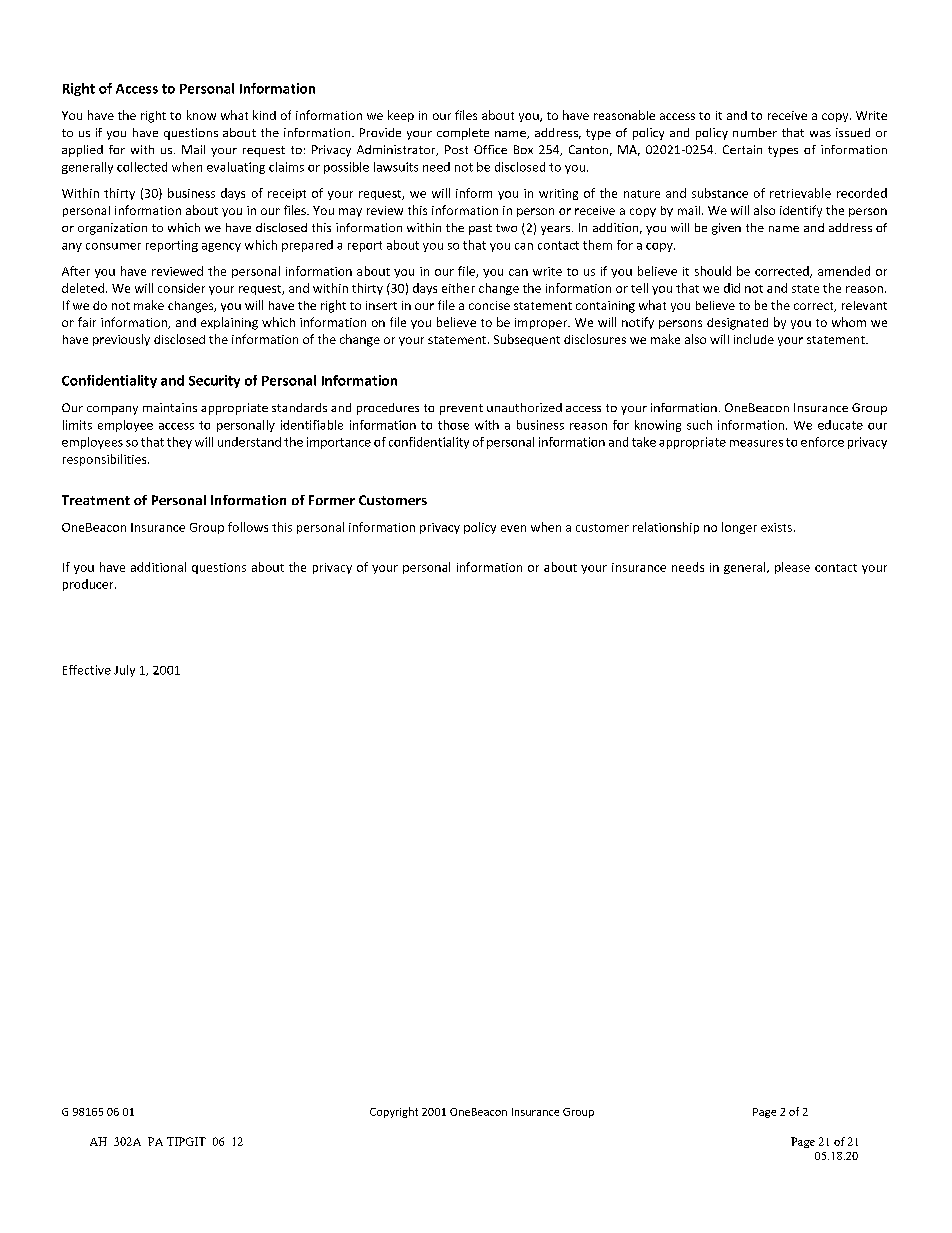 The height and width of the screenshot is (1233, 952). I want to click on applied, so click(82, 151).
